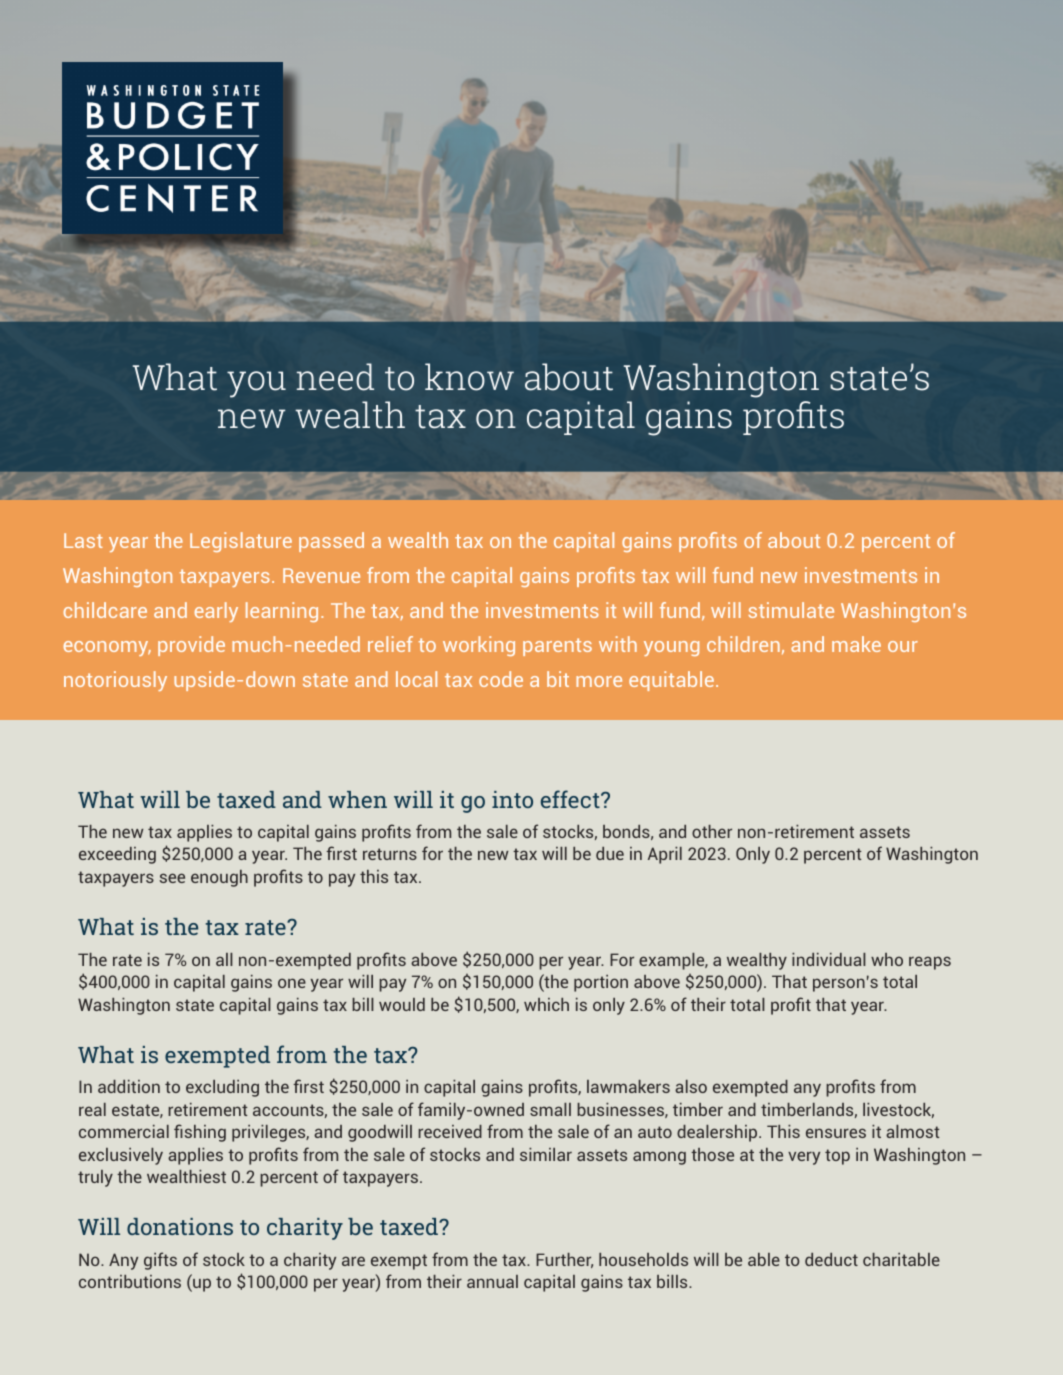 Image resolution: width=1063 pixels, height=1375 pixels. What do you see at coordinates (241, 542) in the image?
I see `Legislature` at bounding box center [241, 542].
